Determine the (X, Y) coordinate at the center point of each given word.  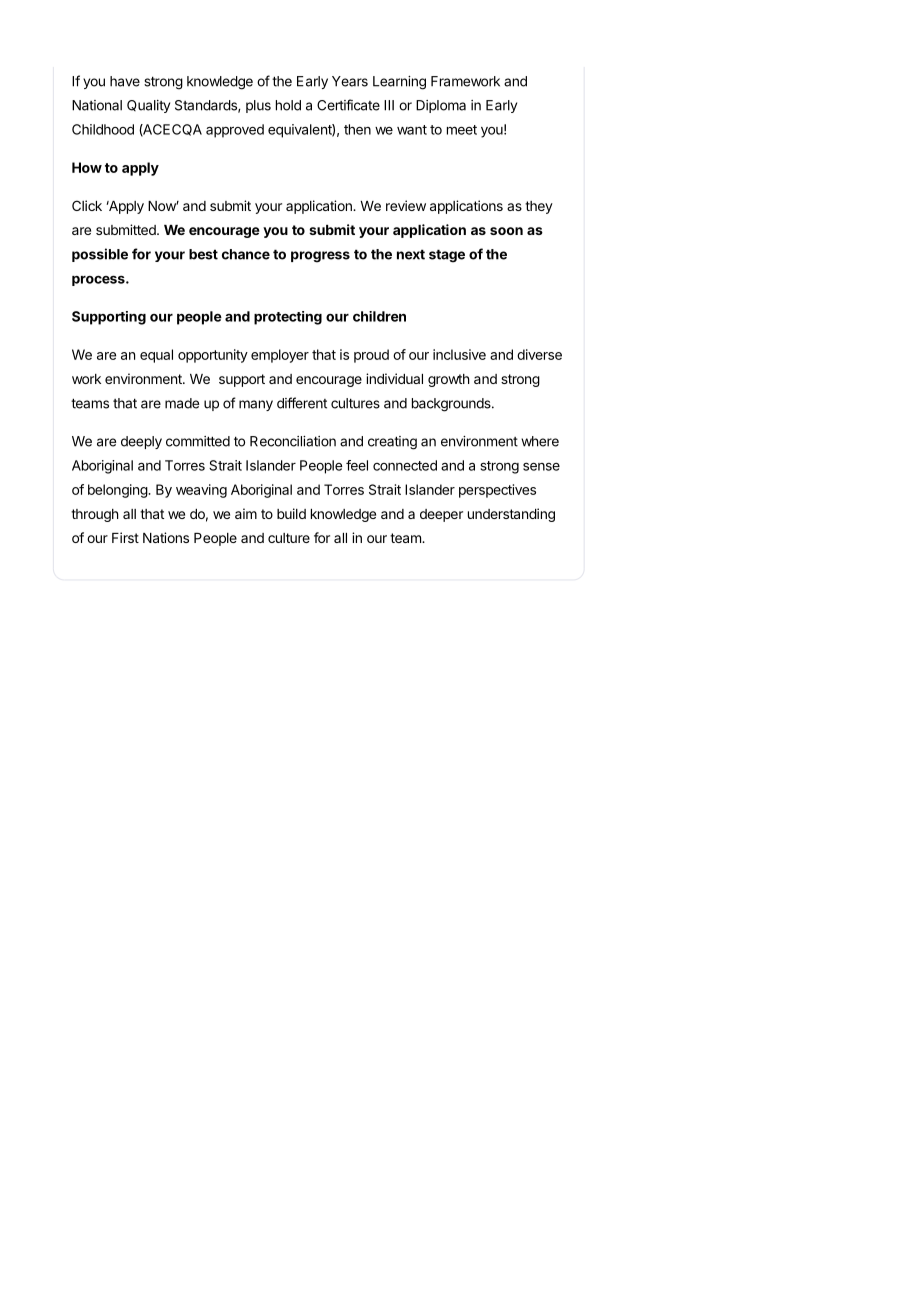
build (291, 513)
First (125, 537)
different (302, 403)
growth (448, 380)
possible (100, 255)
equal (156, 356)
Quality (148, 106)
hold (288, 105)
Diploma (441, 106)
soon (506, 231)
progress (320, 257)
